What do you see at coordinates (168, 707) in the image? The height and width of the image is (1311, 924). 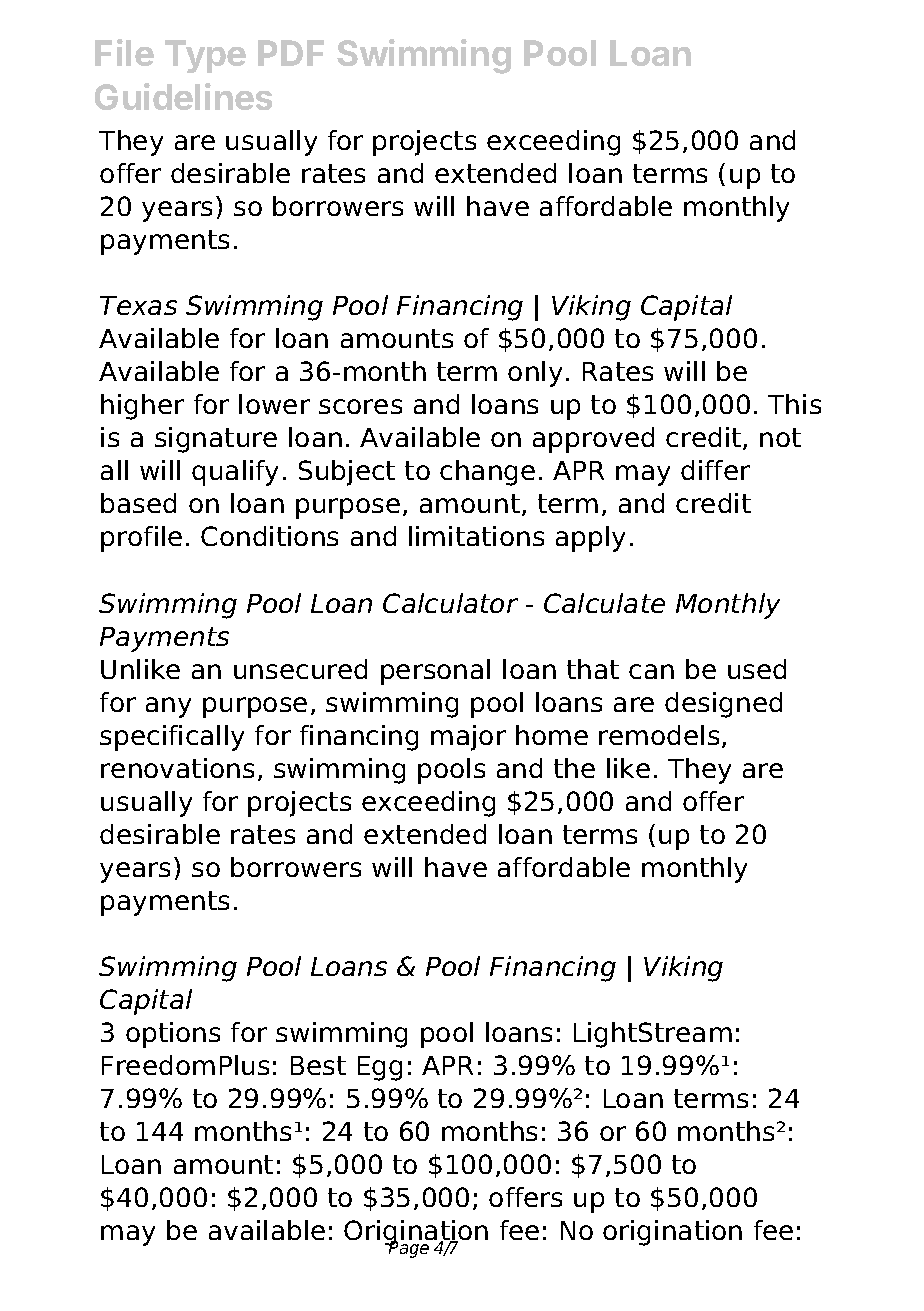 I see `any` at bounding box center [168, 707].
